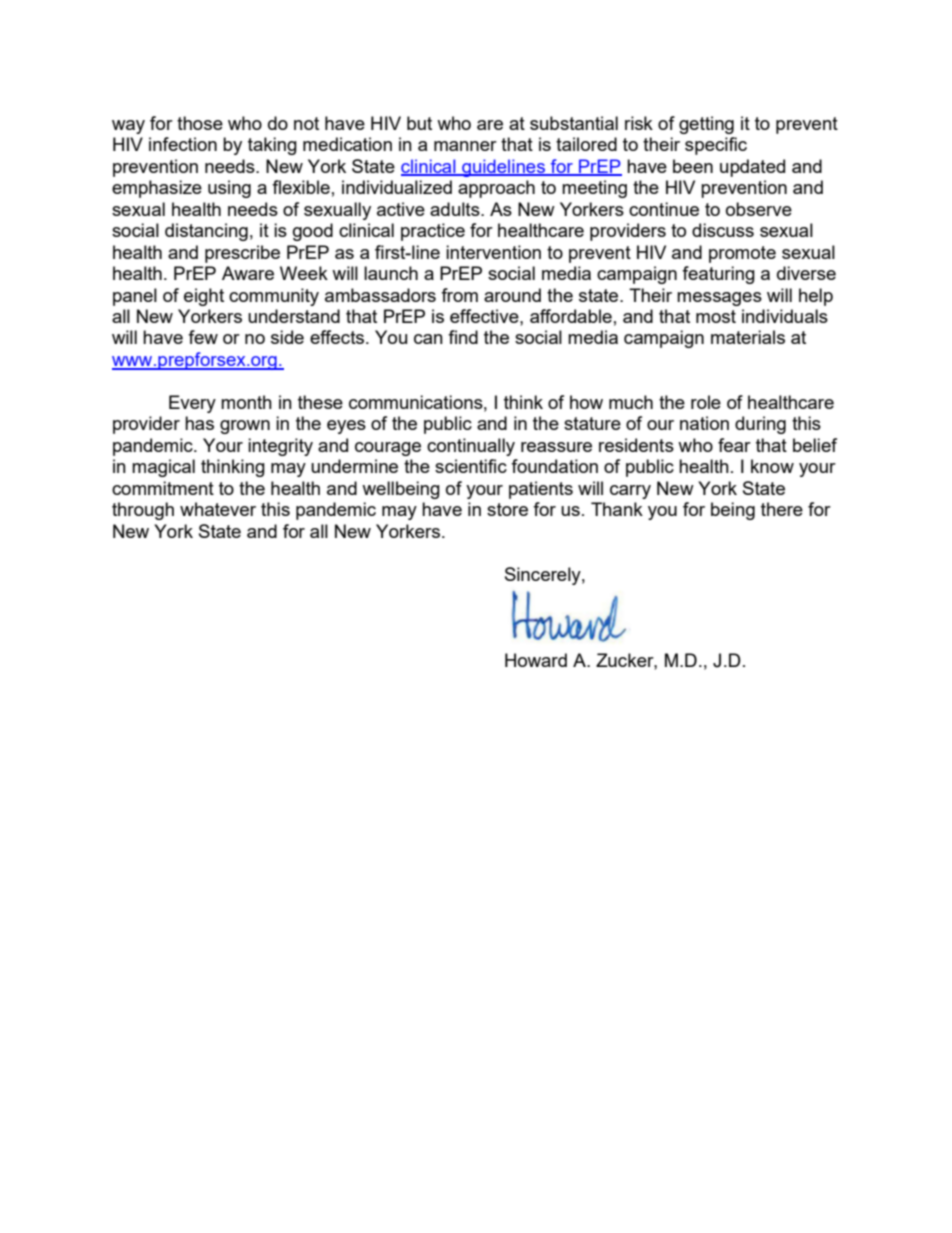 The width and height of the screenshot is (952, 1233). What do you see at coordinates (507, 509) in the screenshot?
I see `store` at bounding box center [507, 509].
